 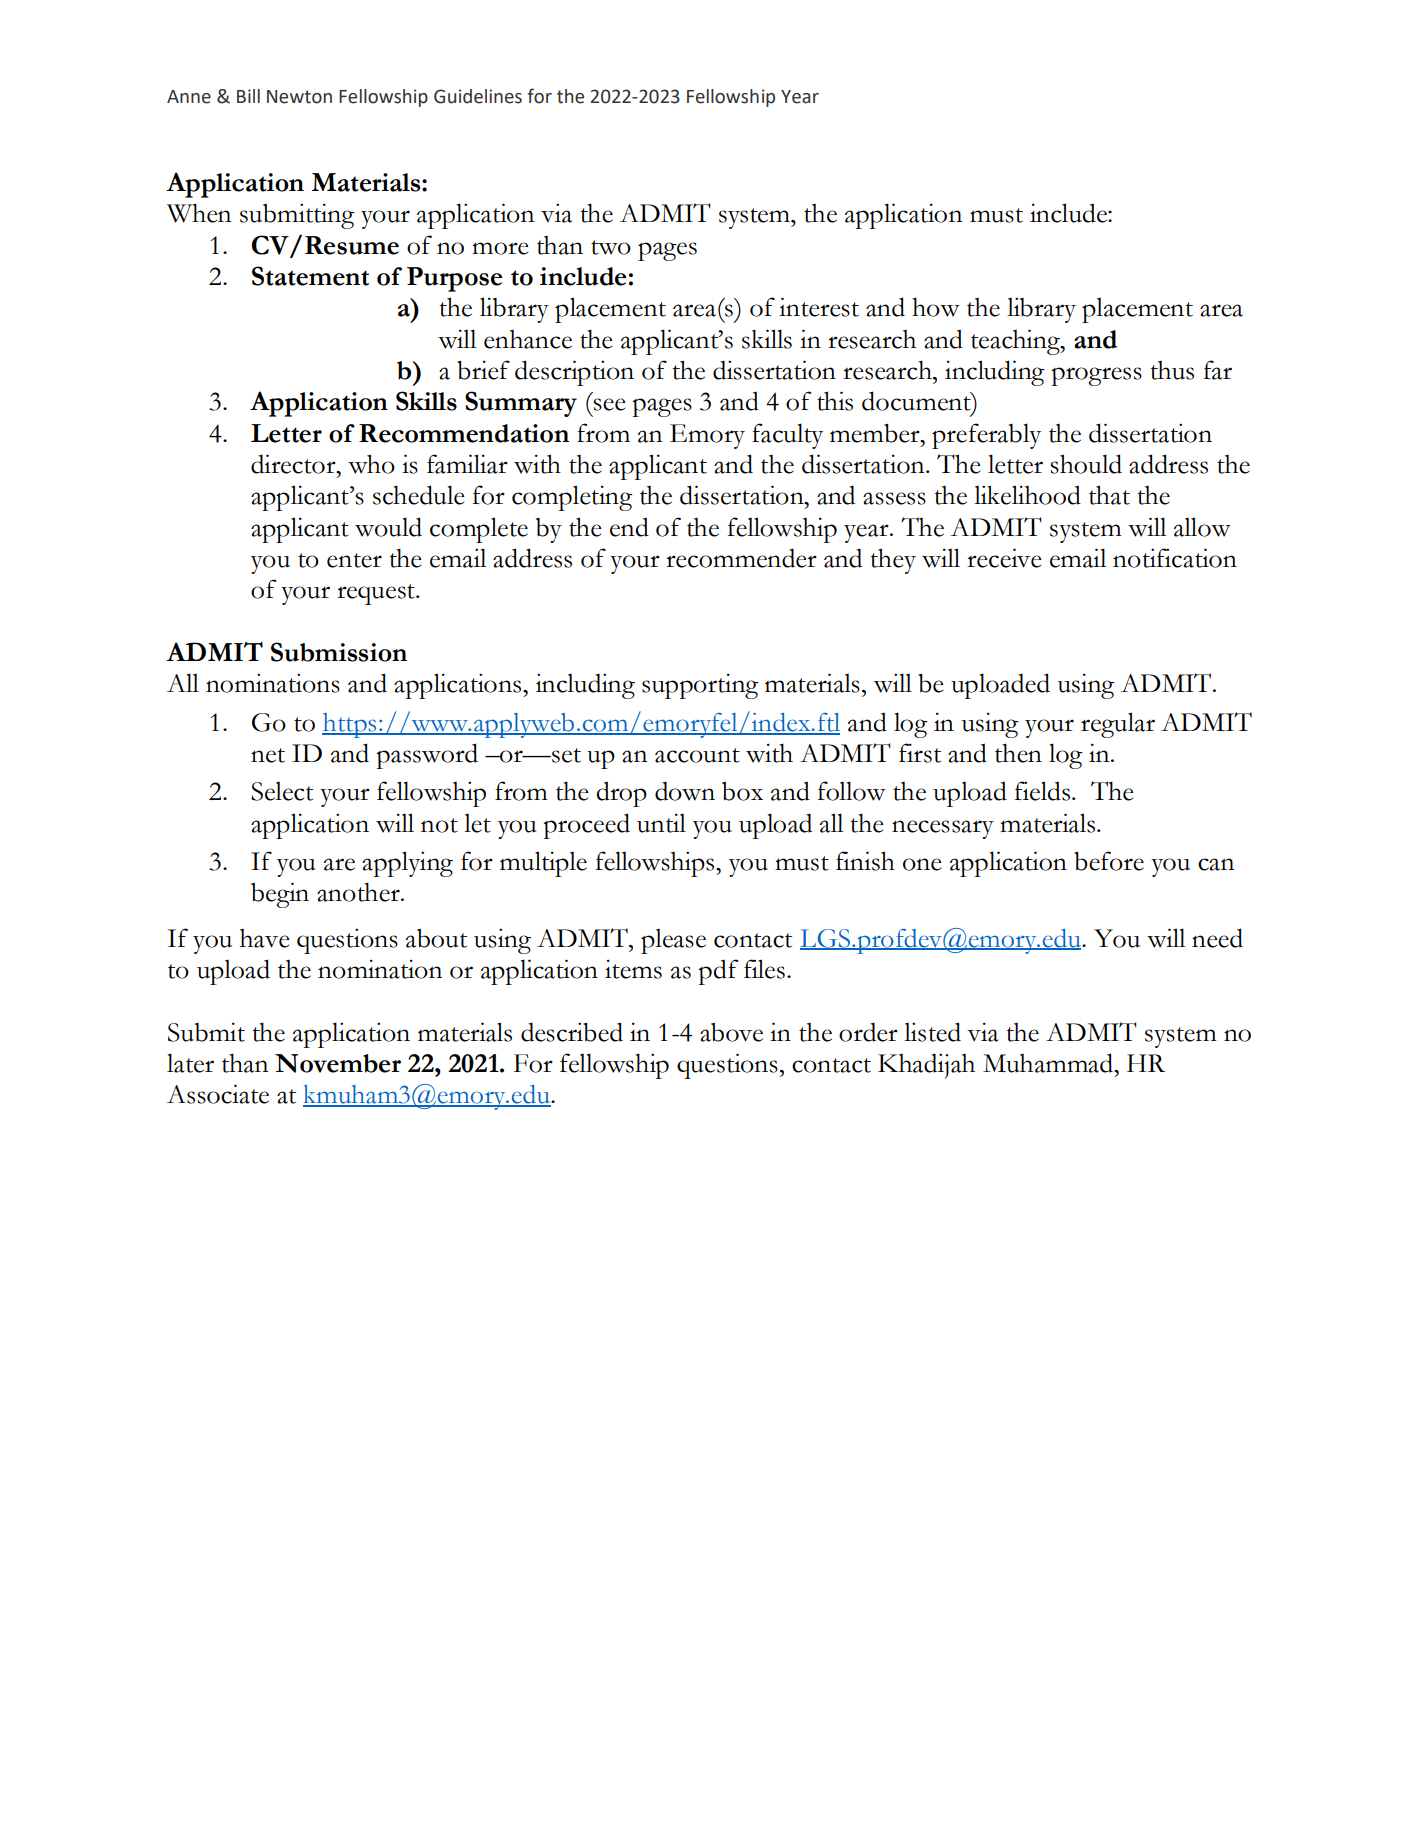 What do you see at coordinates (339, 652) in the document?
I see `Submission` at bounding box center [339, 652].
